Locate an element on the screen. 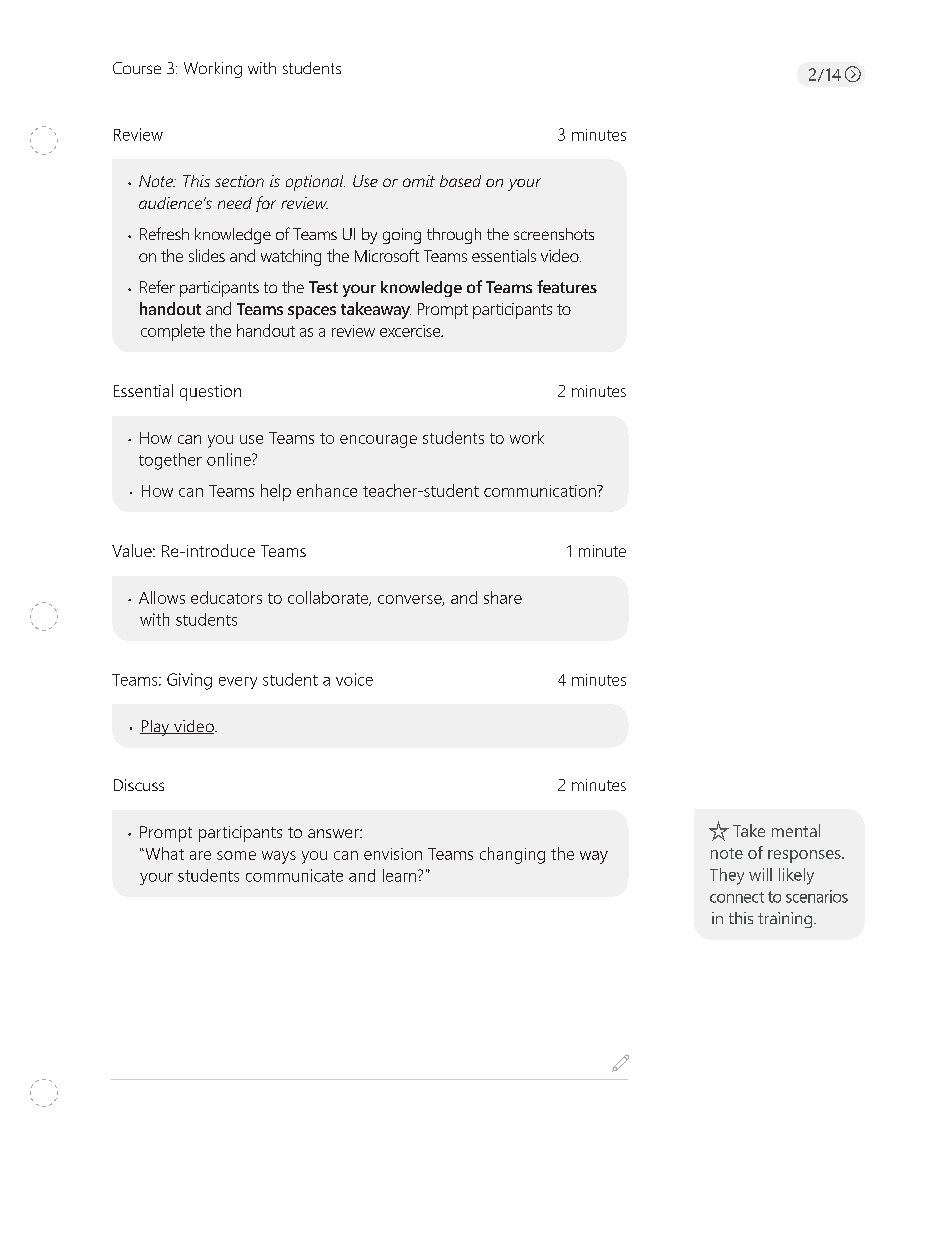 The height and width of the screenshot is (1233, 952). share is located at coordinates (503, 597).
